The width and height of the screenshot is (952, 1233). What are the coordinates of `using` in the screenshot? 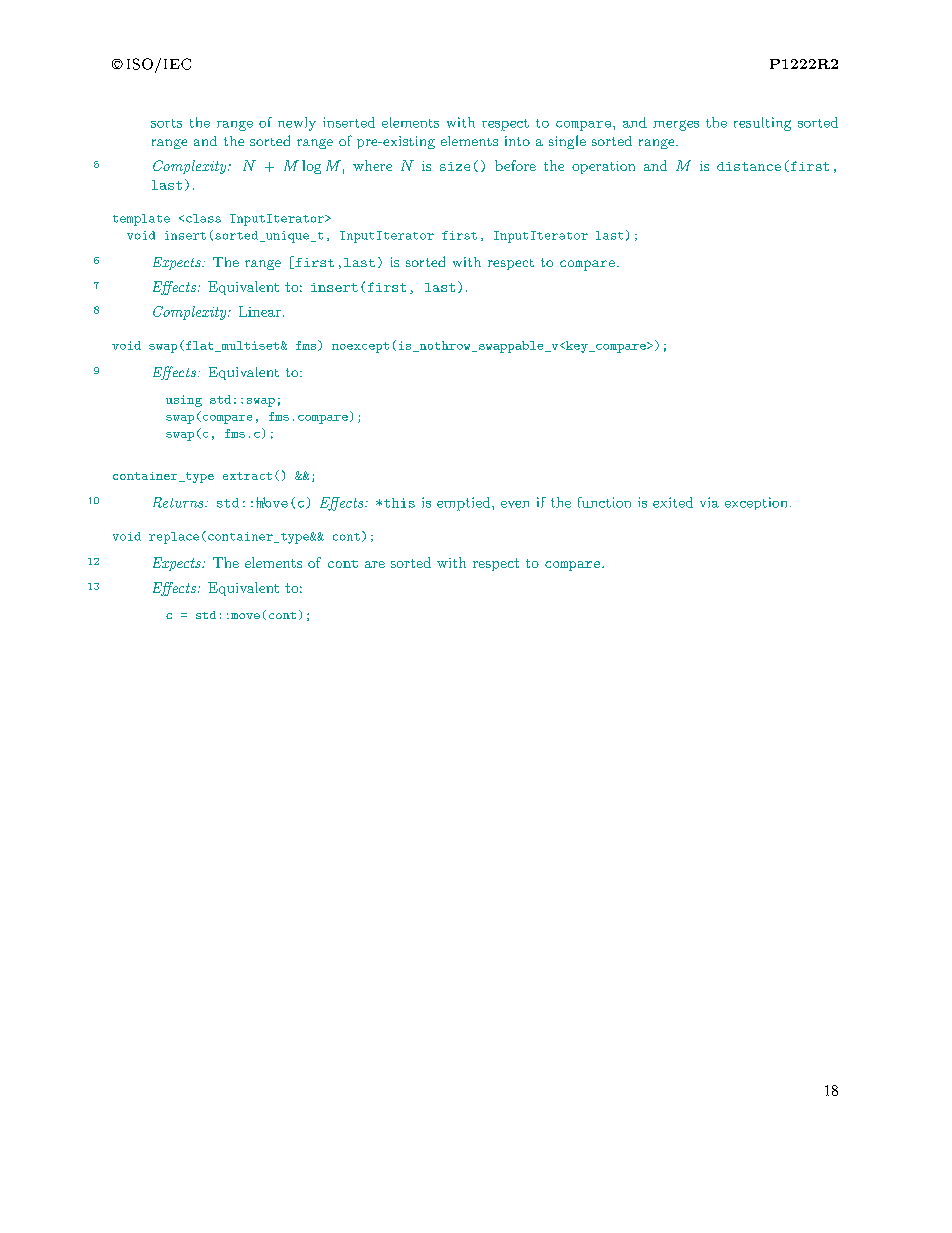 It's located at (184, 401).
